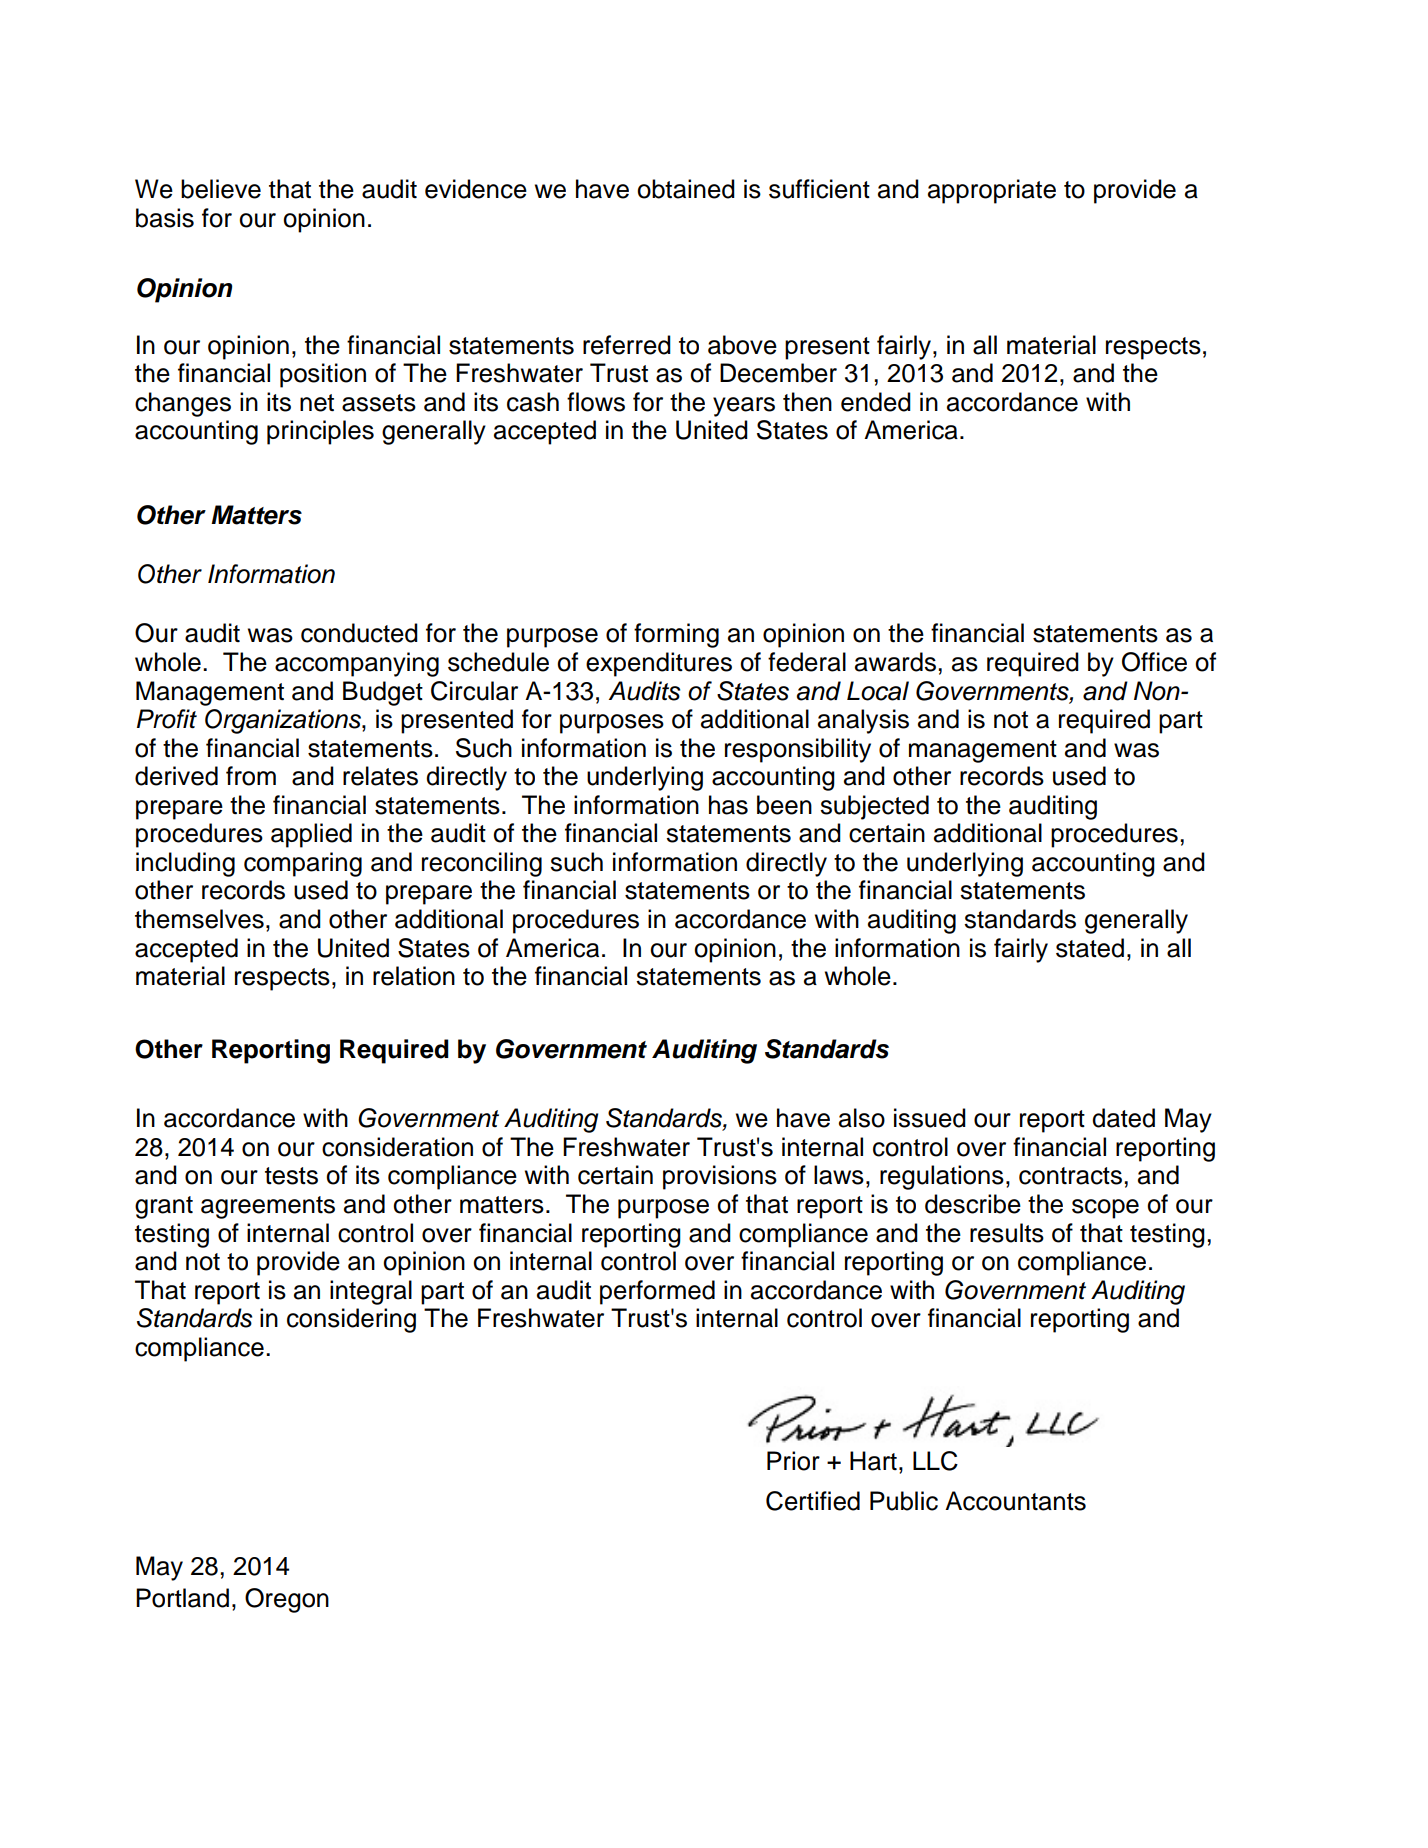 This screenshot has width=1428, height=1848. Describe the element at coordinates (728, 805) in the screenshot. I see `has` at that location.
